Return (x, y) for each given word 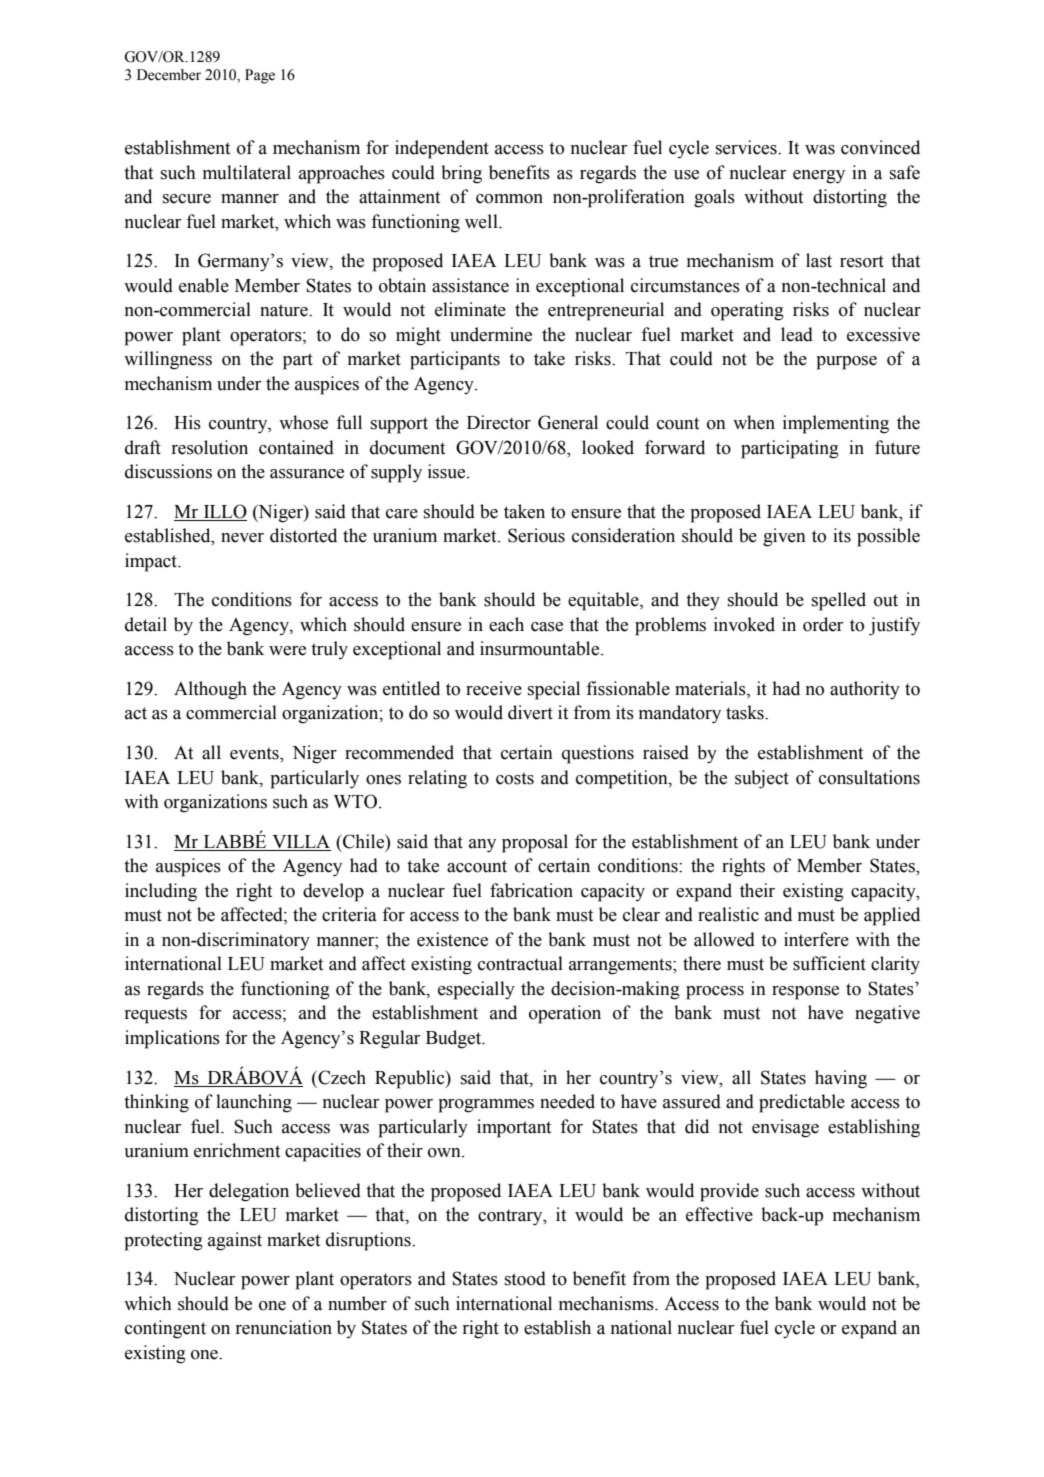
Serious (536, 535)
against (235, 1241)
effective (719, 1214)
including (161, 892)
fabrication (531, 890)
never (242, 538)
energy (819, 177)
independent (442, 149)
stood (525, 1278)
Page (260, 76)
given (784, 537)
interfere (816, 939)
